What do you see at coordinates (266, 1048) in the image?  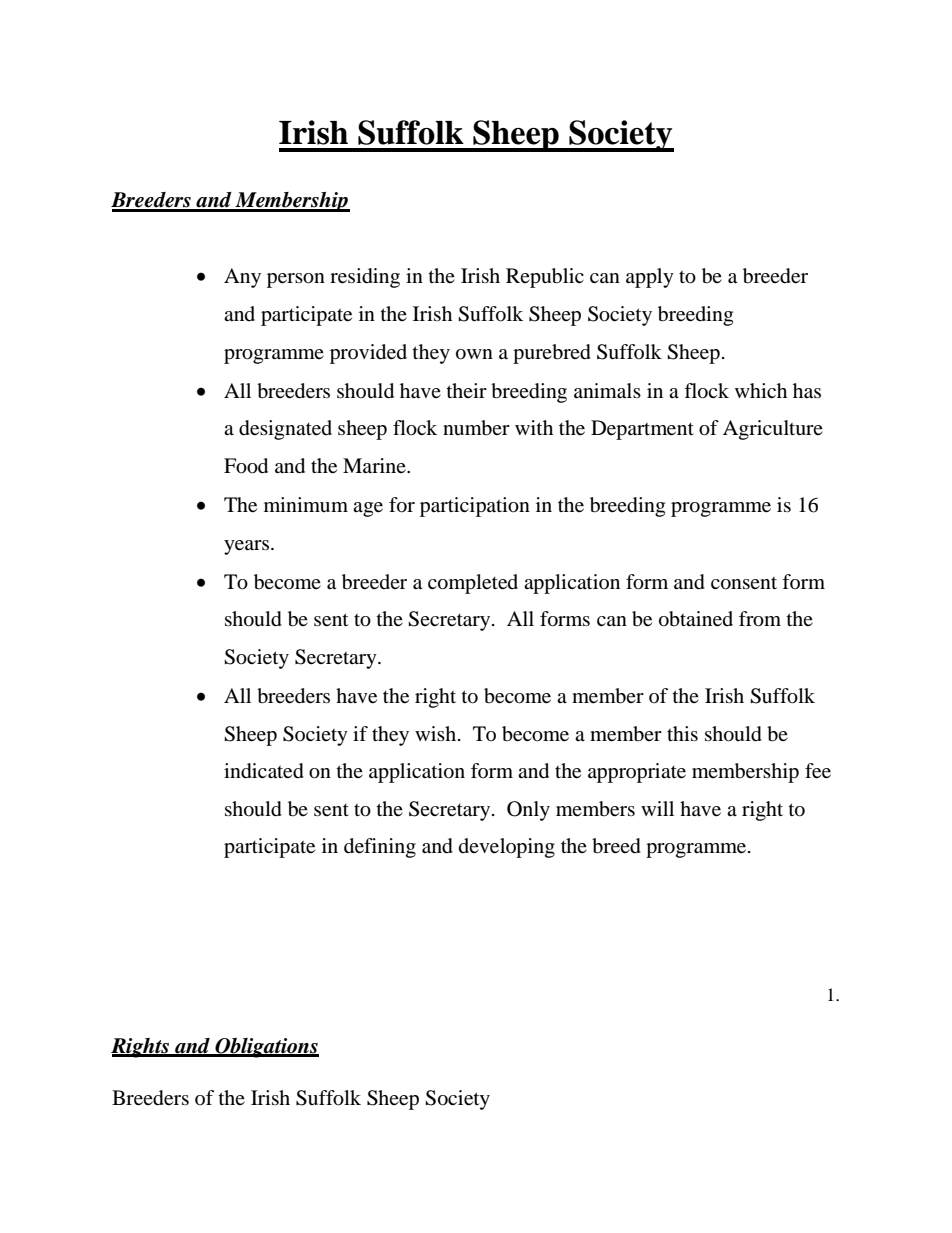 I see `Obligations` at bounding box center [266, 1048].
